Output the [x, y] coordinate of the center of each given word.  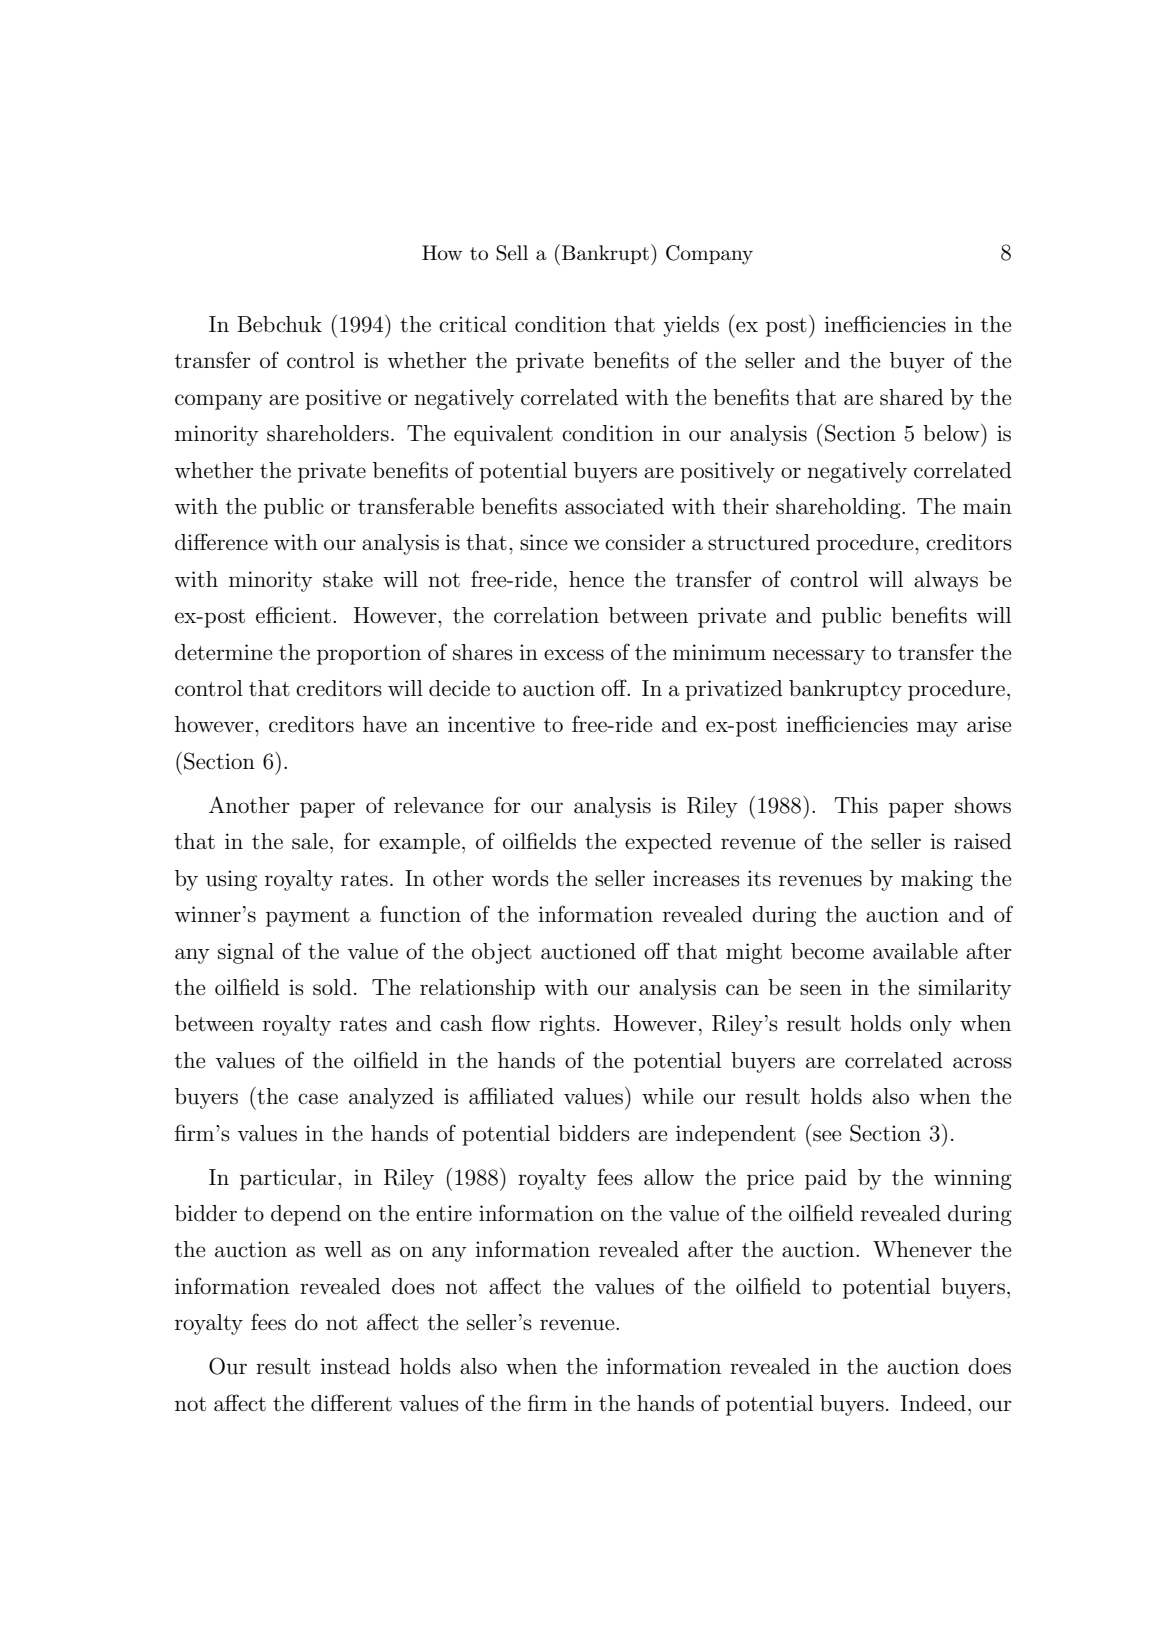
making [937, 880]
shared [912, 397]
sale [310, 841]
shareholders [328, 433]
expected [668, 843]
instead [355, 1366]
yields [691, 326]
